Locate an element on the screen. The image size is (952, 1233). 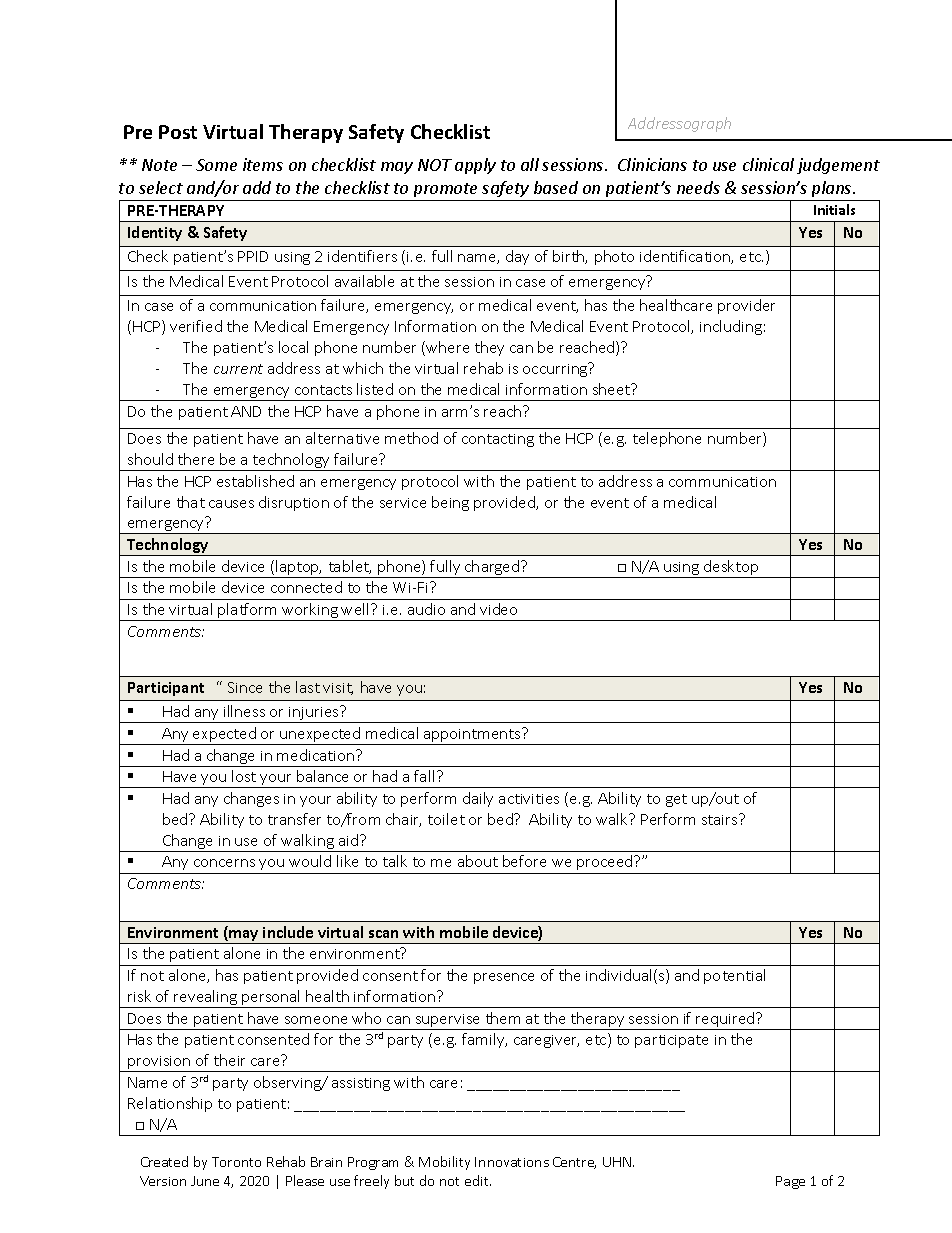
including is located at coordinates (731, 327).
